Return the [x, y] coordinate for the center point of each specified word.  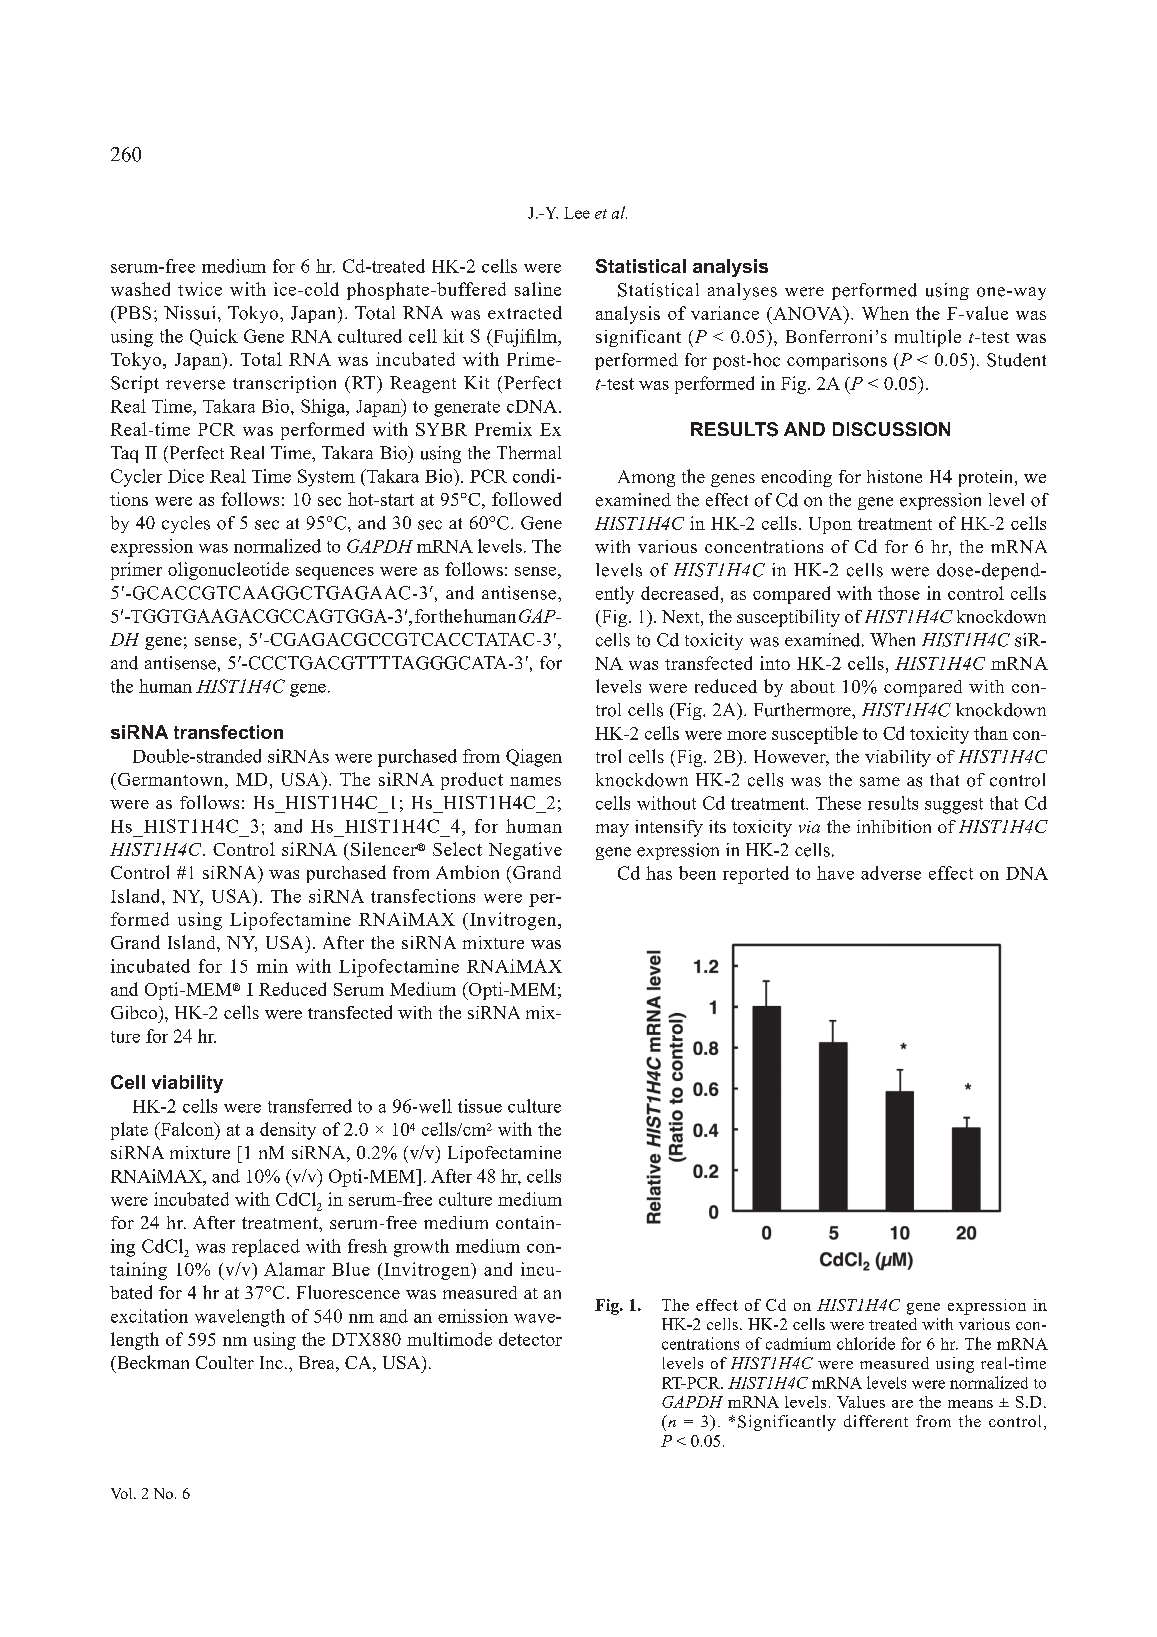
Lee [577, 213]
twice [200, 289]
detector [530, 1339]
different [876, 1421]
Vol [123, 1493]
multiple [928, 338]
